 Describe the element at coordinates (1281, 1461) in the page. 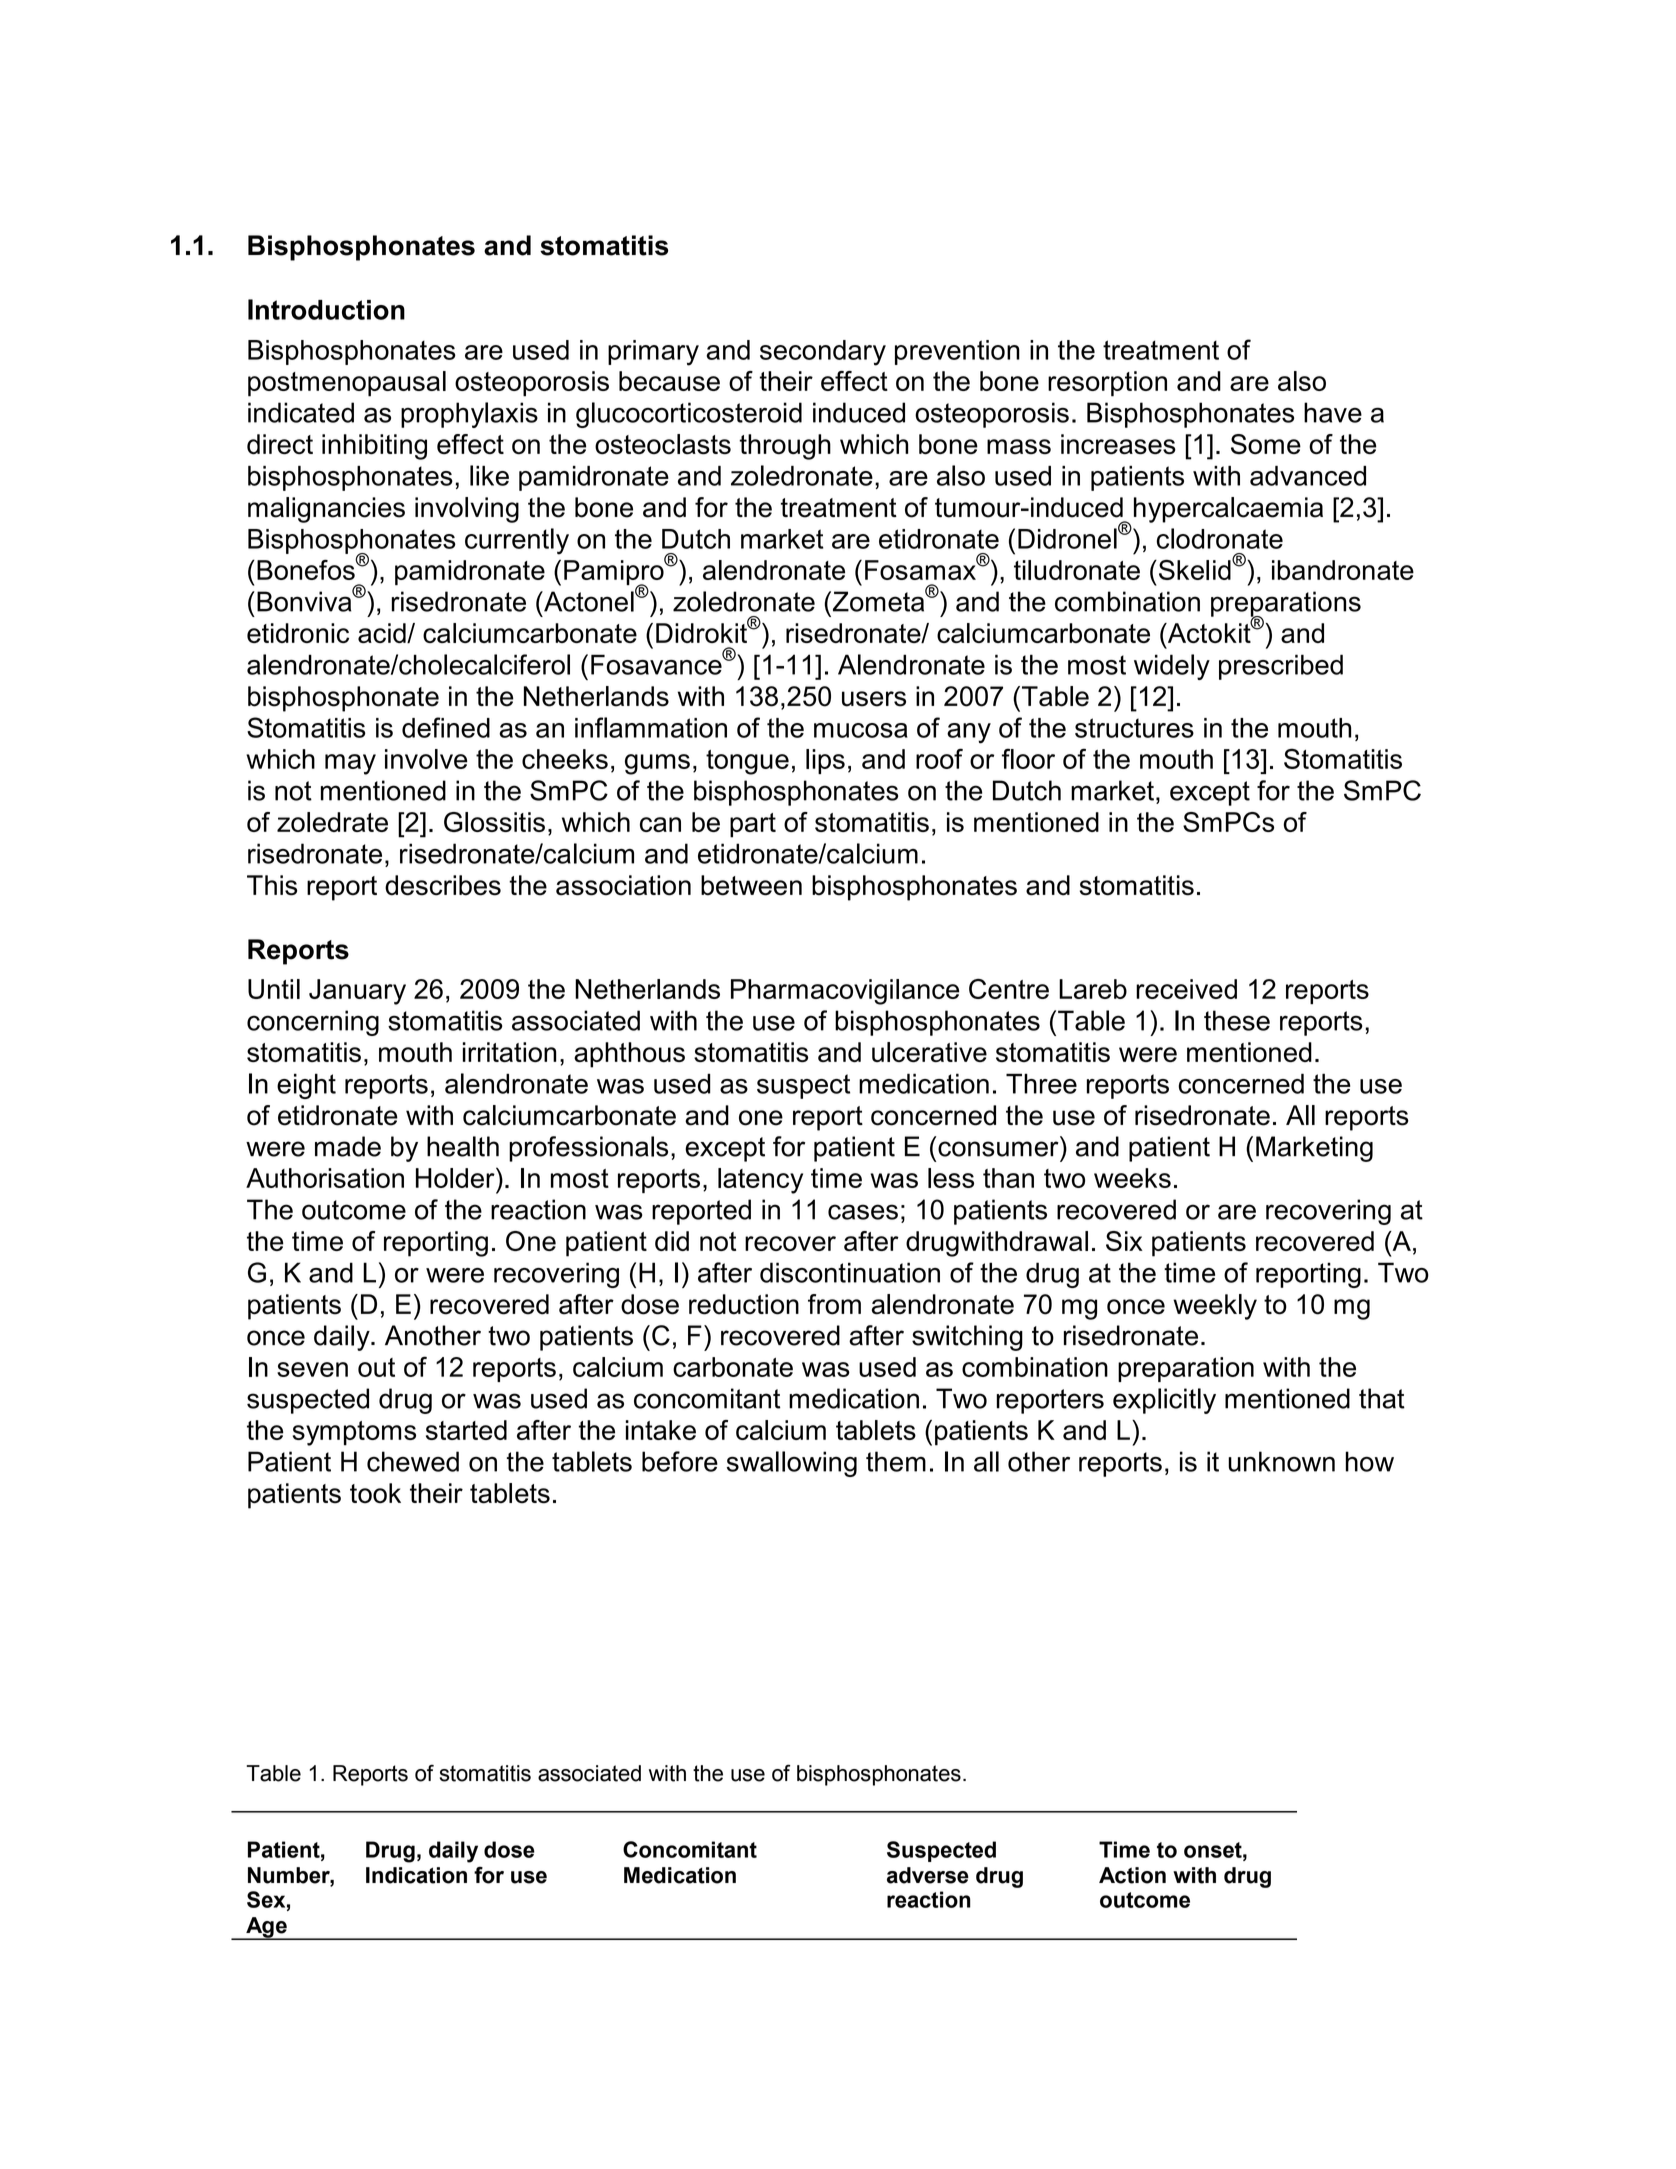

I see `unknown` at that location.
